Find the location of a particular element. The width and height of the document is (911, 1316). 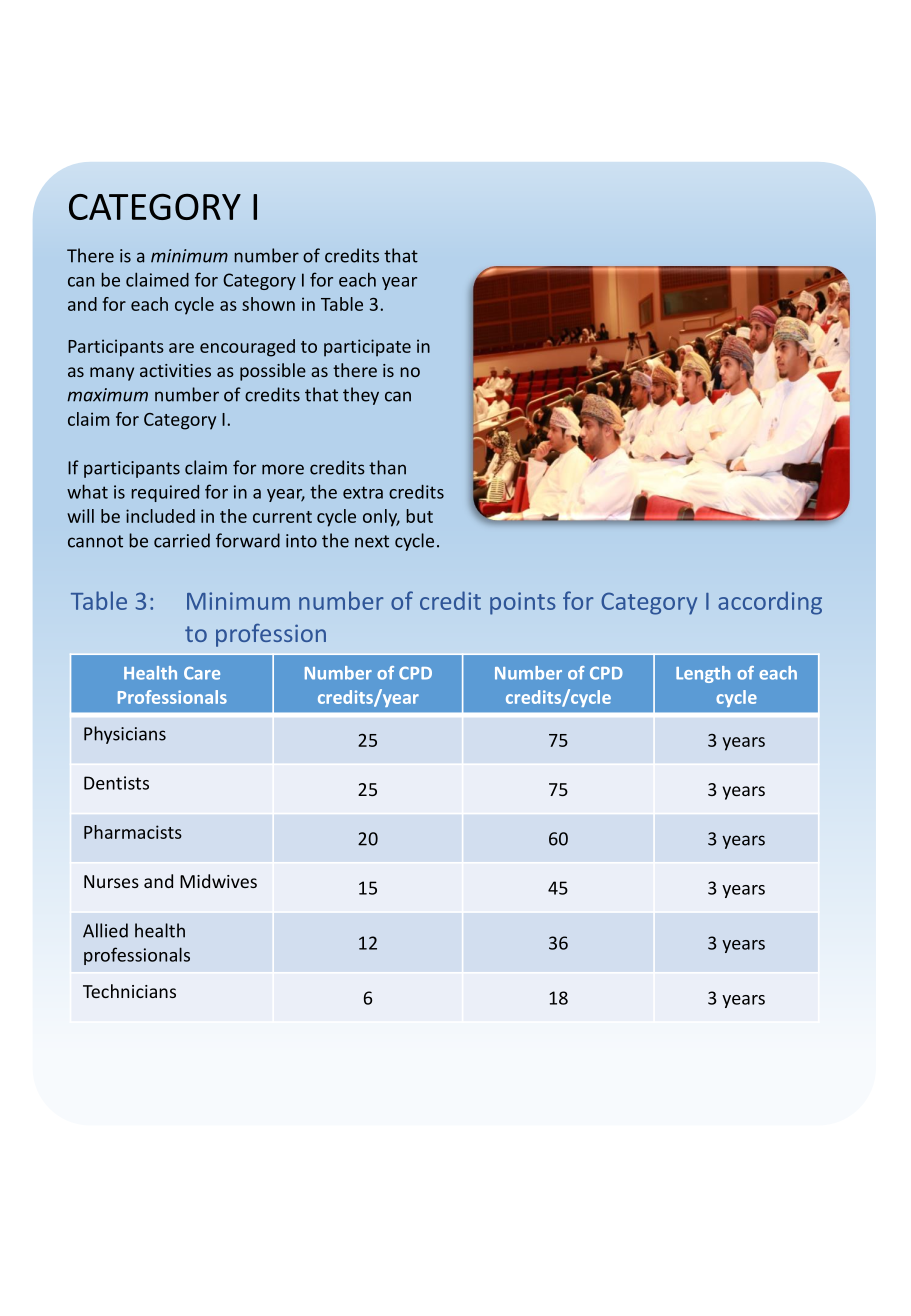

Physicians is located at coordinates (125, 735).
